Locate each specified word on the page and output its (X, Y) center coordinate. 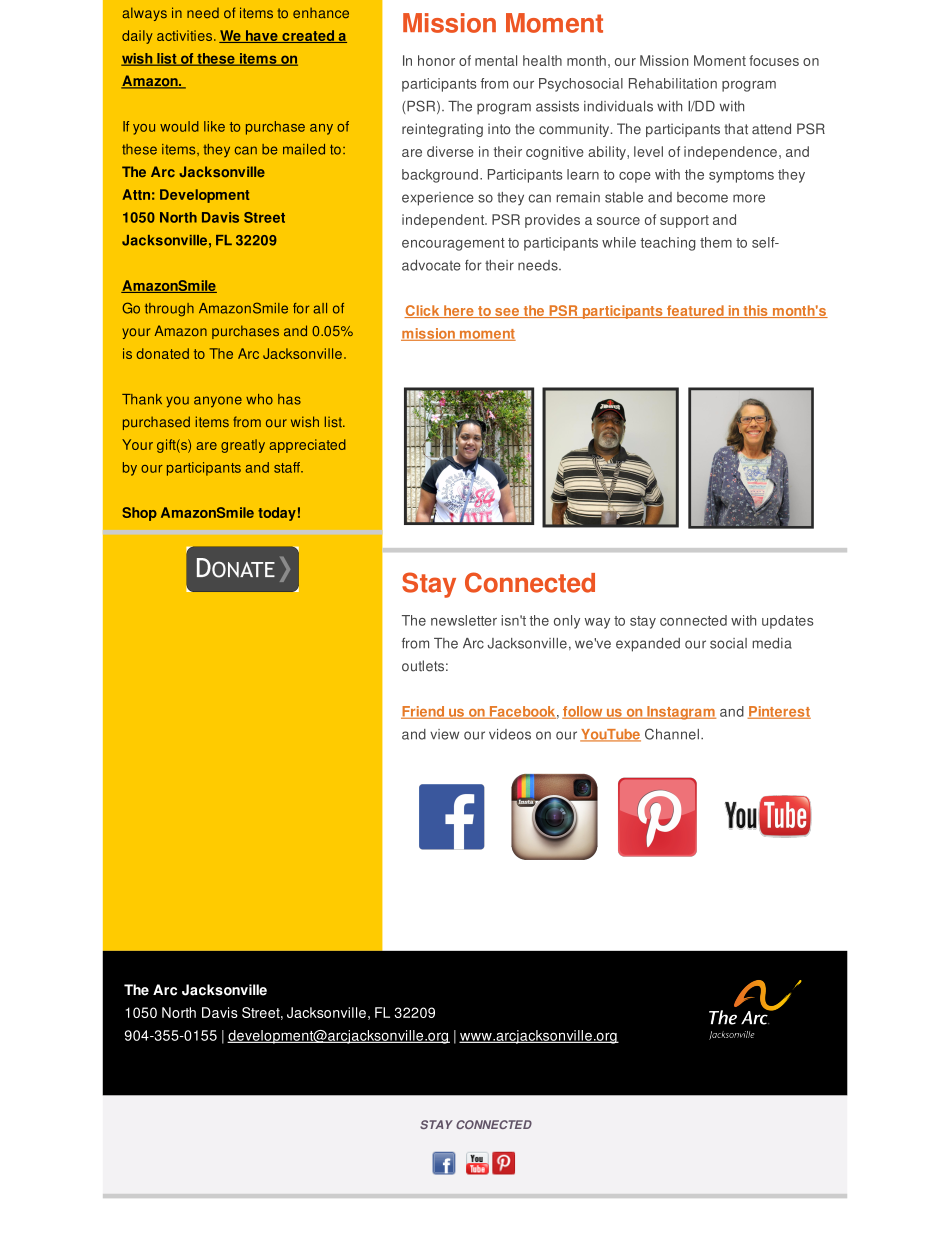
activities (186, 35)
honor (436, 60)
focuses (774, 60)
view (444, 734)
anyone (218, 401)
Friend (423, 712)
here (459, 311)
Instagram (680, 713)
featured (695, 311)
